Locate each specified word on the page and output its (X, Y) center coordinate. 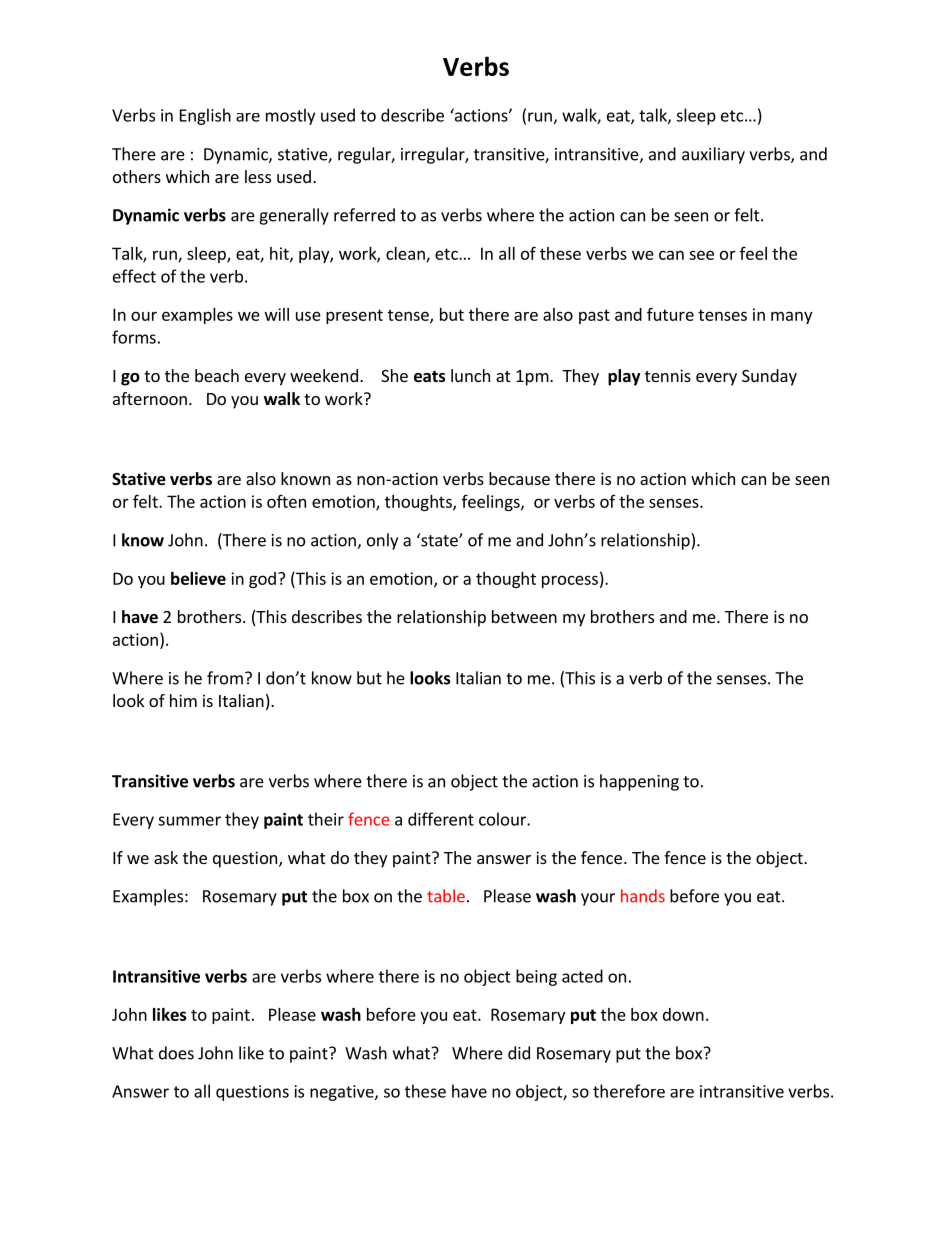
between (524, 616)
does (176, 1053)
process (570, 581)
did (519, 1053)
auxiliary (713, 155)
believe (198, 578)
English (205, 116)
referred (364, 215)
